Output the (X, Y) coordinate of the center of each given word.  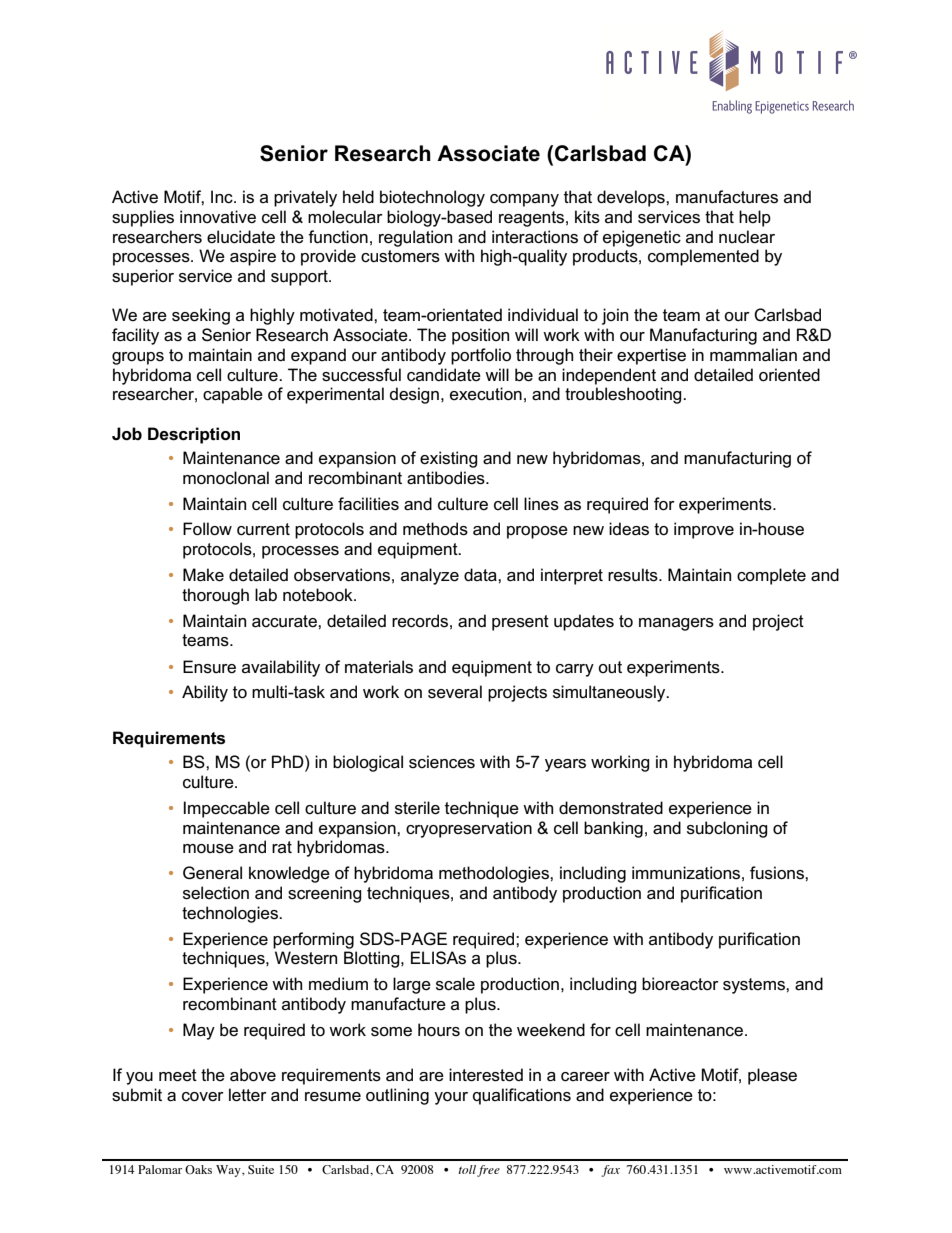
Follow (207, 529)
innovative (218, 216)
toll (467, 1169)
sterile (417, 808)
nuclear (747, 237)
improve (704, 530)
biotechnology (432, 198)
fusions (778, 873)
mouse (208, 849)
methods (435, 529)
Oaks (198, 1169)
